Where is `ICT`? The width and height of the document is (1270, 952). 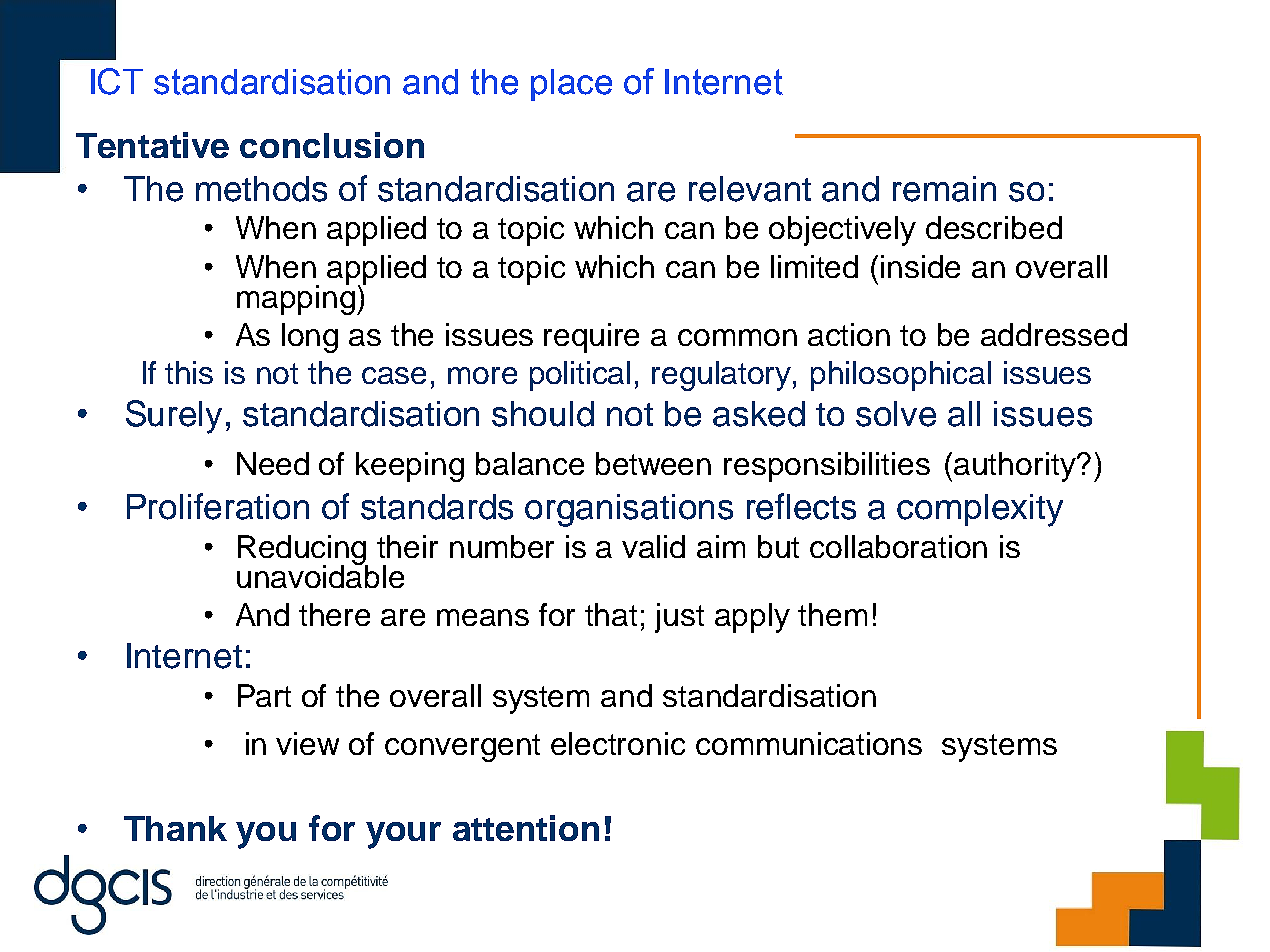
ICT is located at coordinates (117, 81).
